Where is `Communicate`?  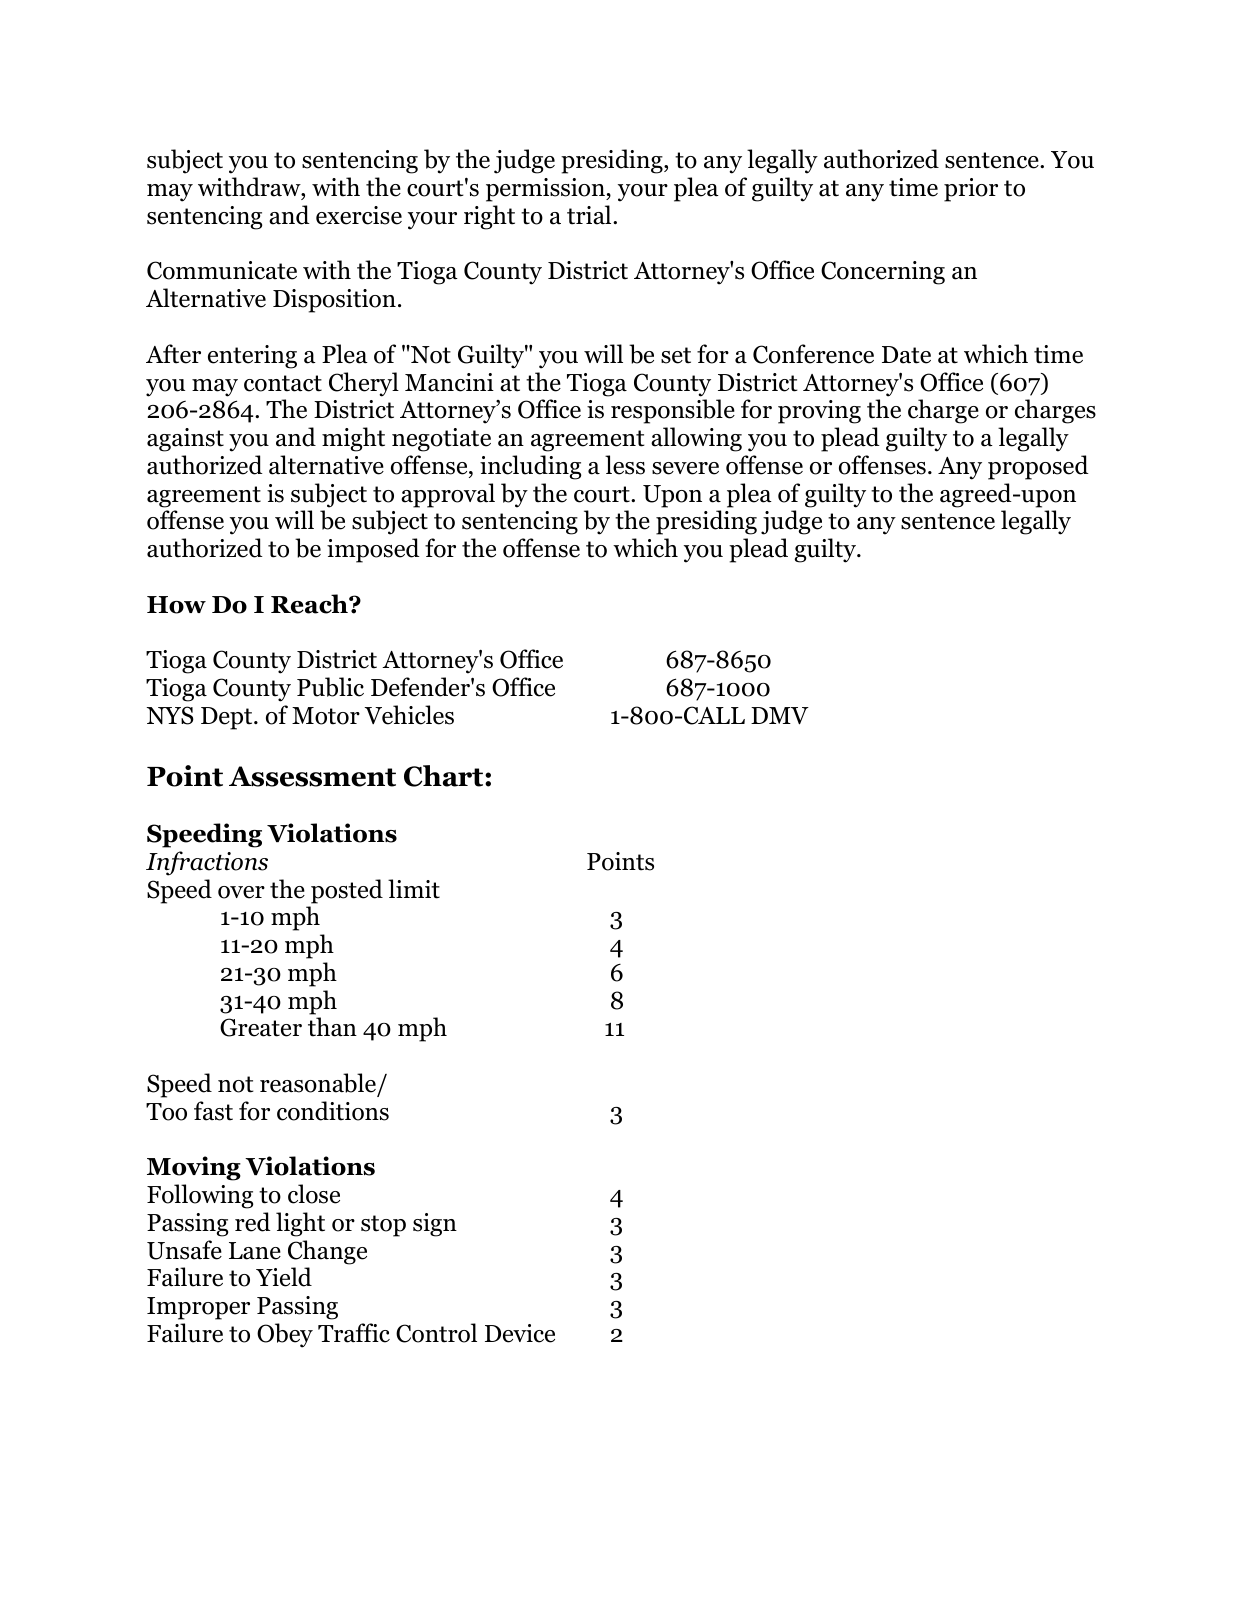 Communicate is located at coordinates (222, 270).
